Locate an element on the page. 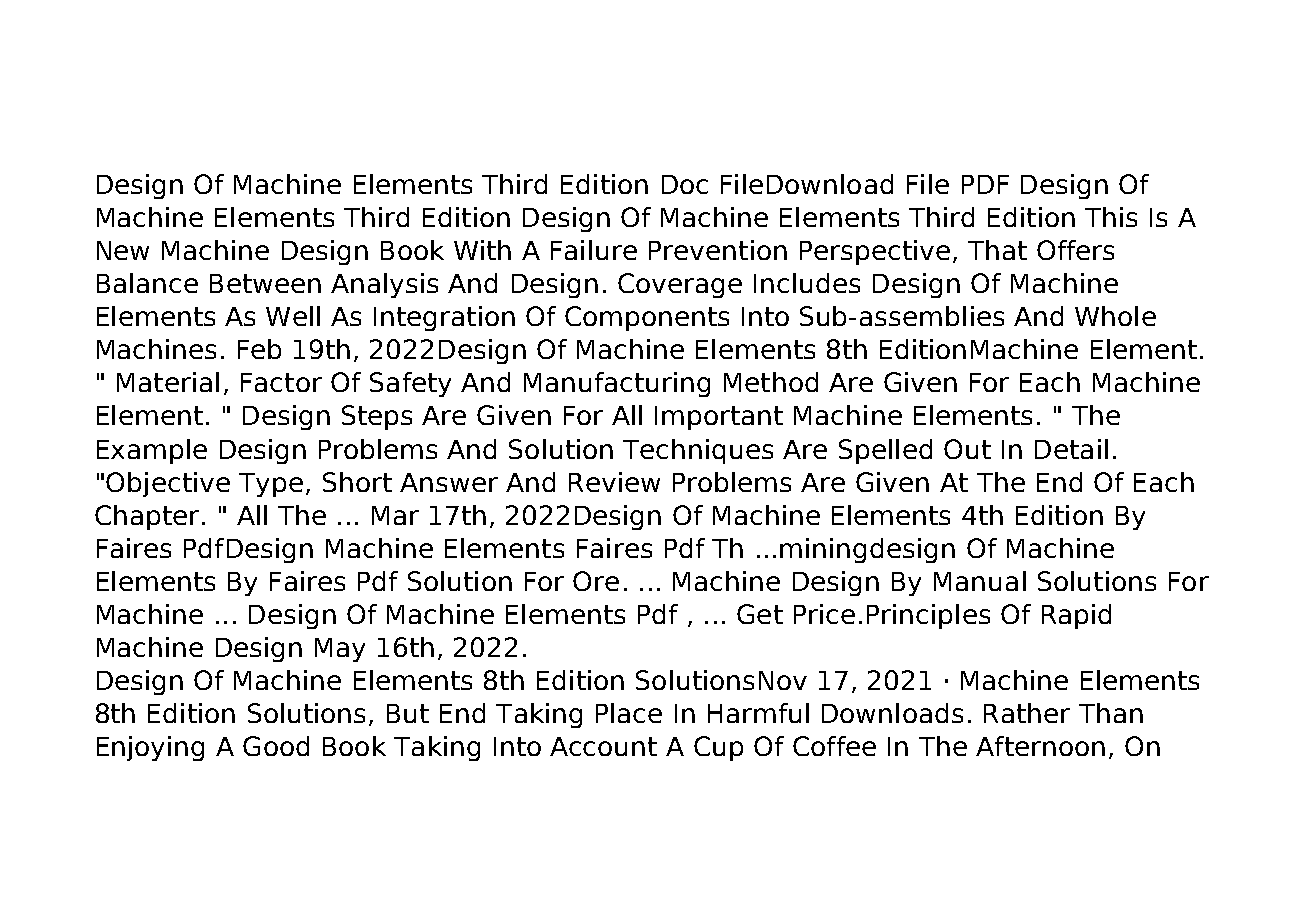  This is located at coordinates (1111, 217).
